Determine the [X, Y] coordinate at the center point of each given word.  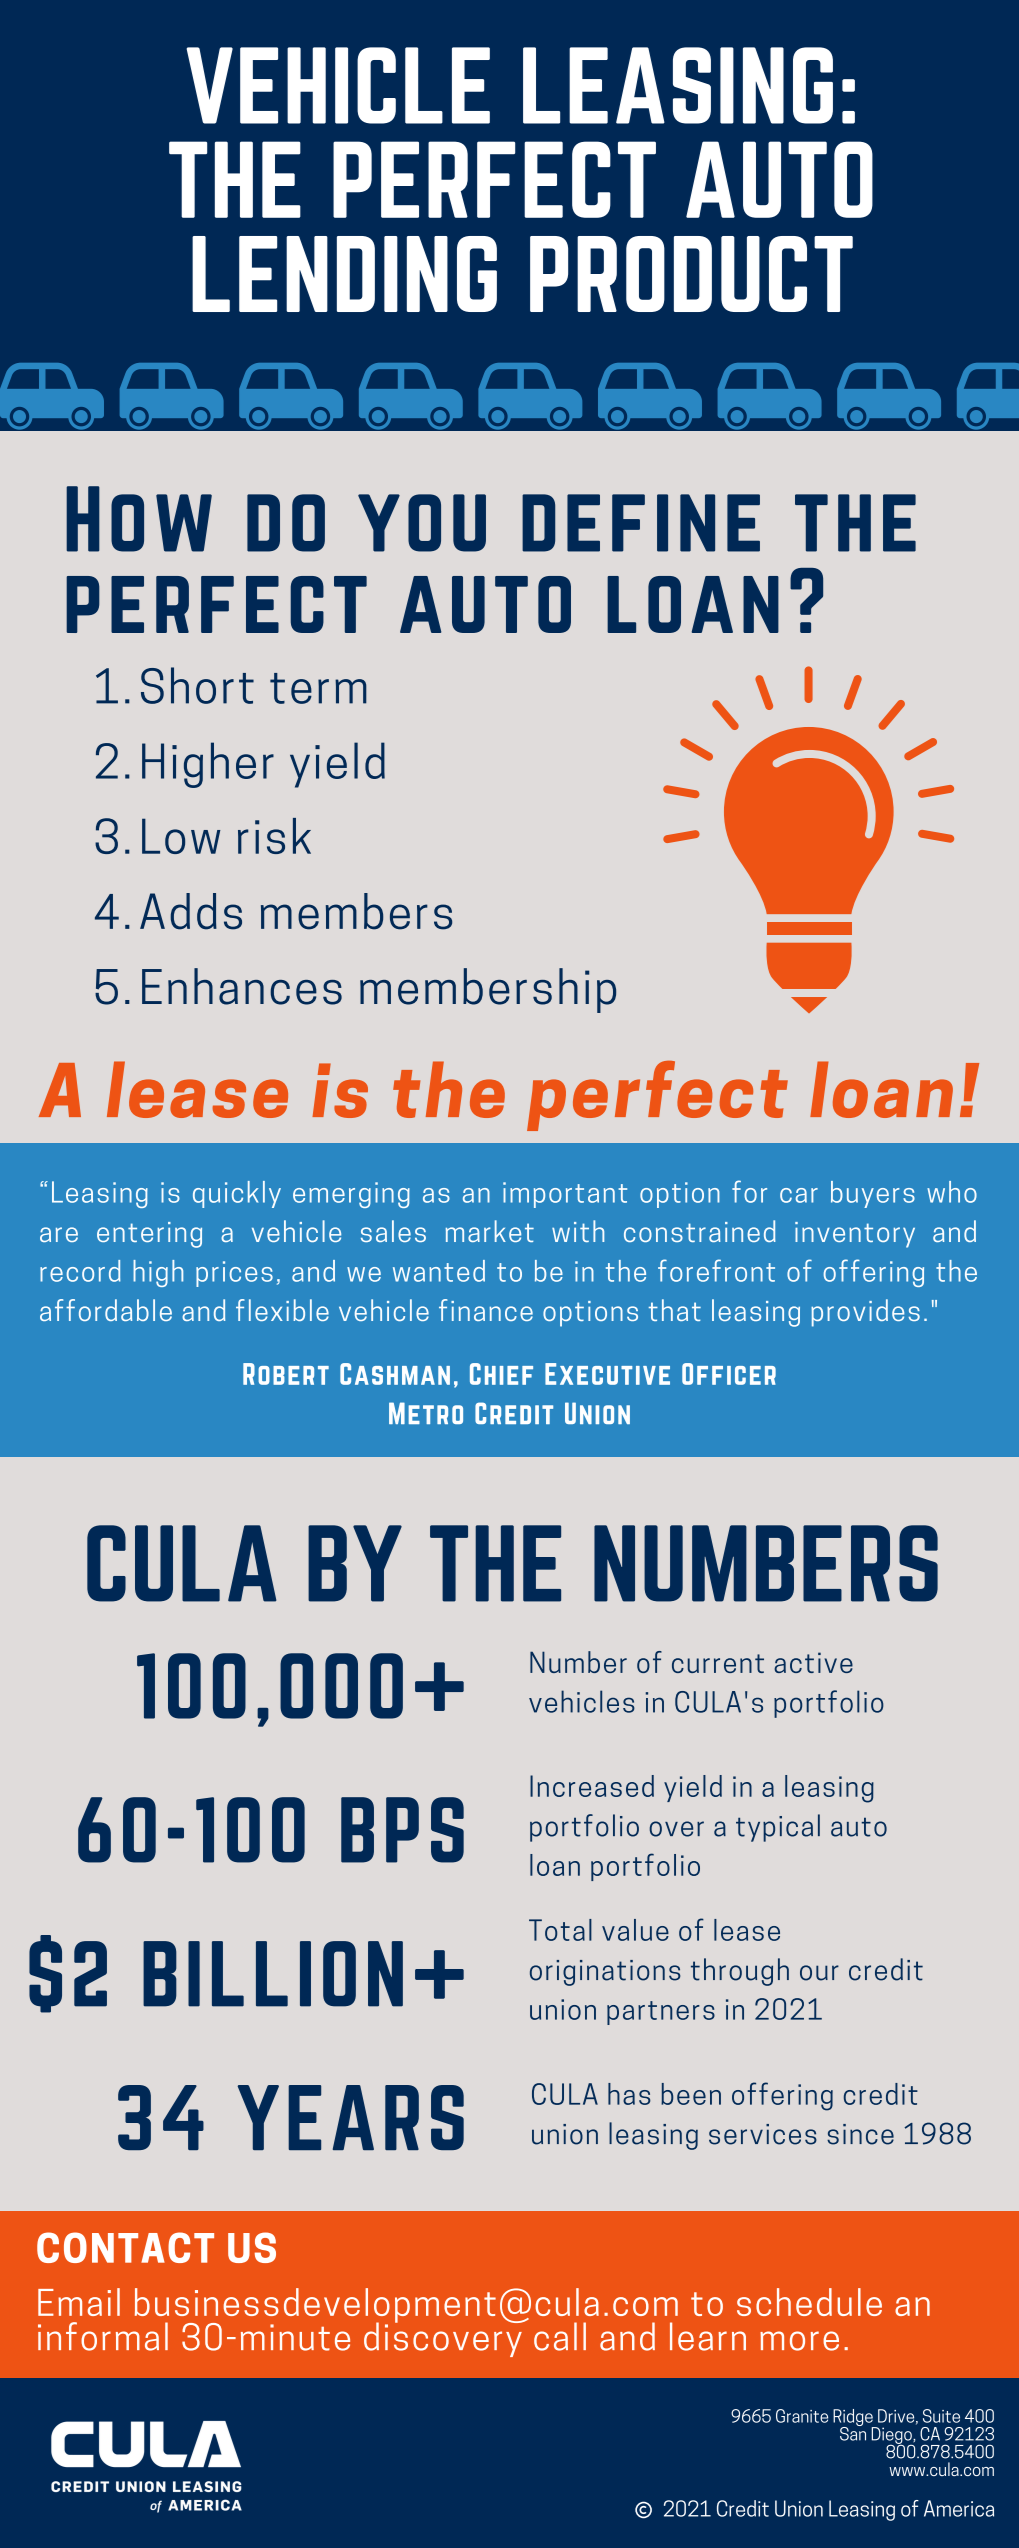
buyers [873, 1194]
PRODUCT [691, 274]
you [422, 523]
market [490, 1231]
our [819, 1973]
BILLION [273, 1974]
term [318, 688]
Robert [286, 1374]
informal [103, 2336]
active [813, 1662]
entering [149, 1235]
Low [181, 836]
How [139, 519]
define [641, 523]
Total [560, 1930]
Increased [592, 1786]
